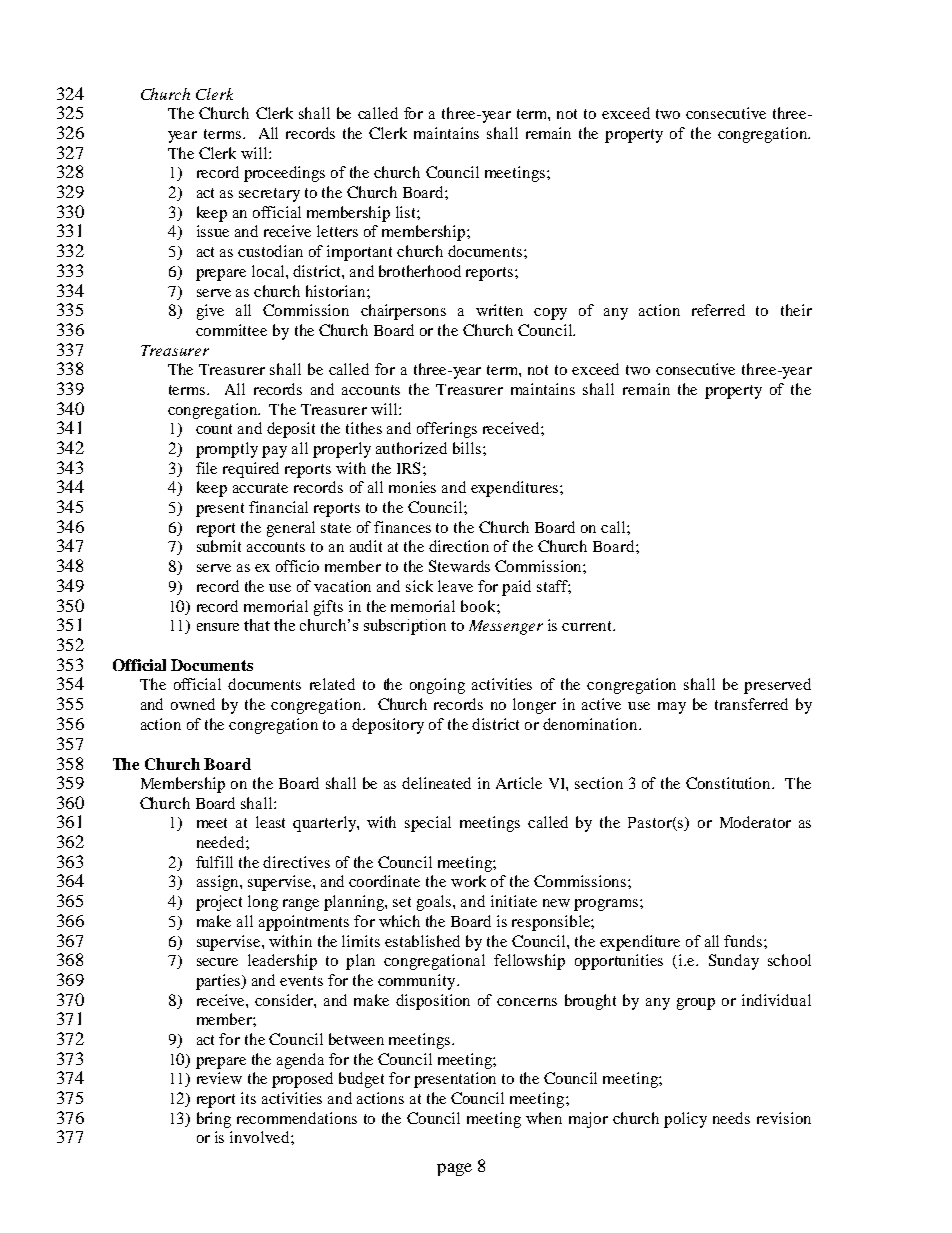 This image has width=952, height=1233. What do you see at coordinates (269, 195) in the image?
I see `secretary` at bounding box center [269, 195].
